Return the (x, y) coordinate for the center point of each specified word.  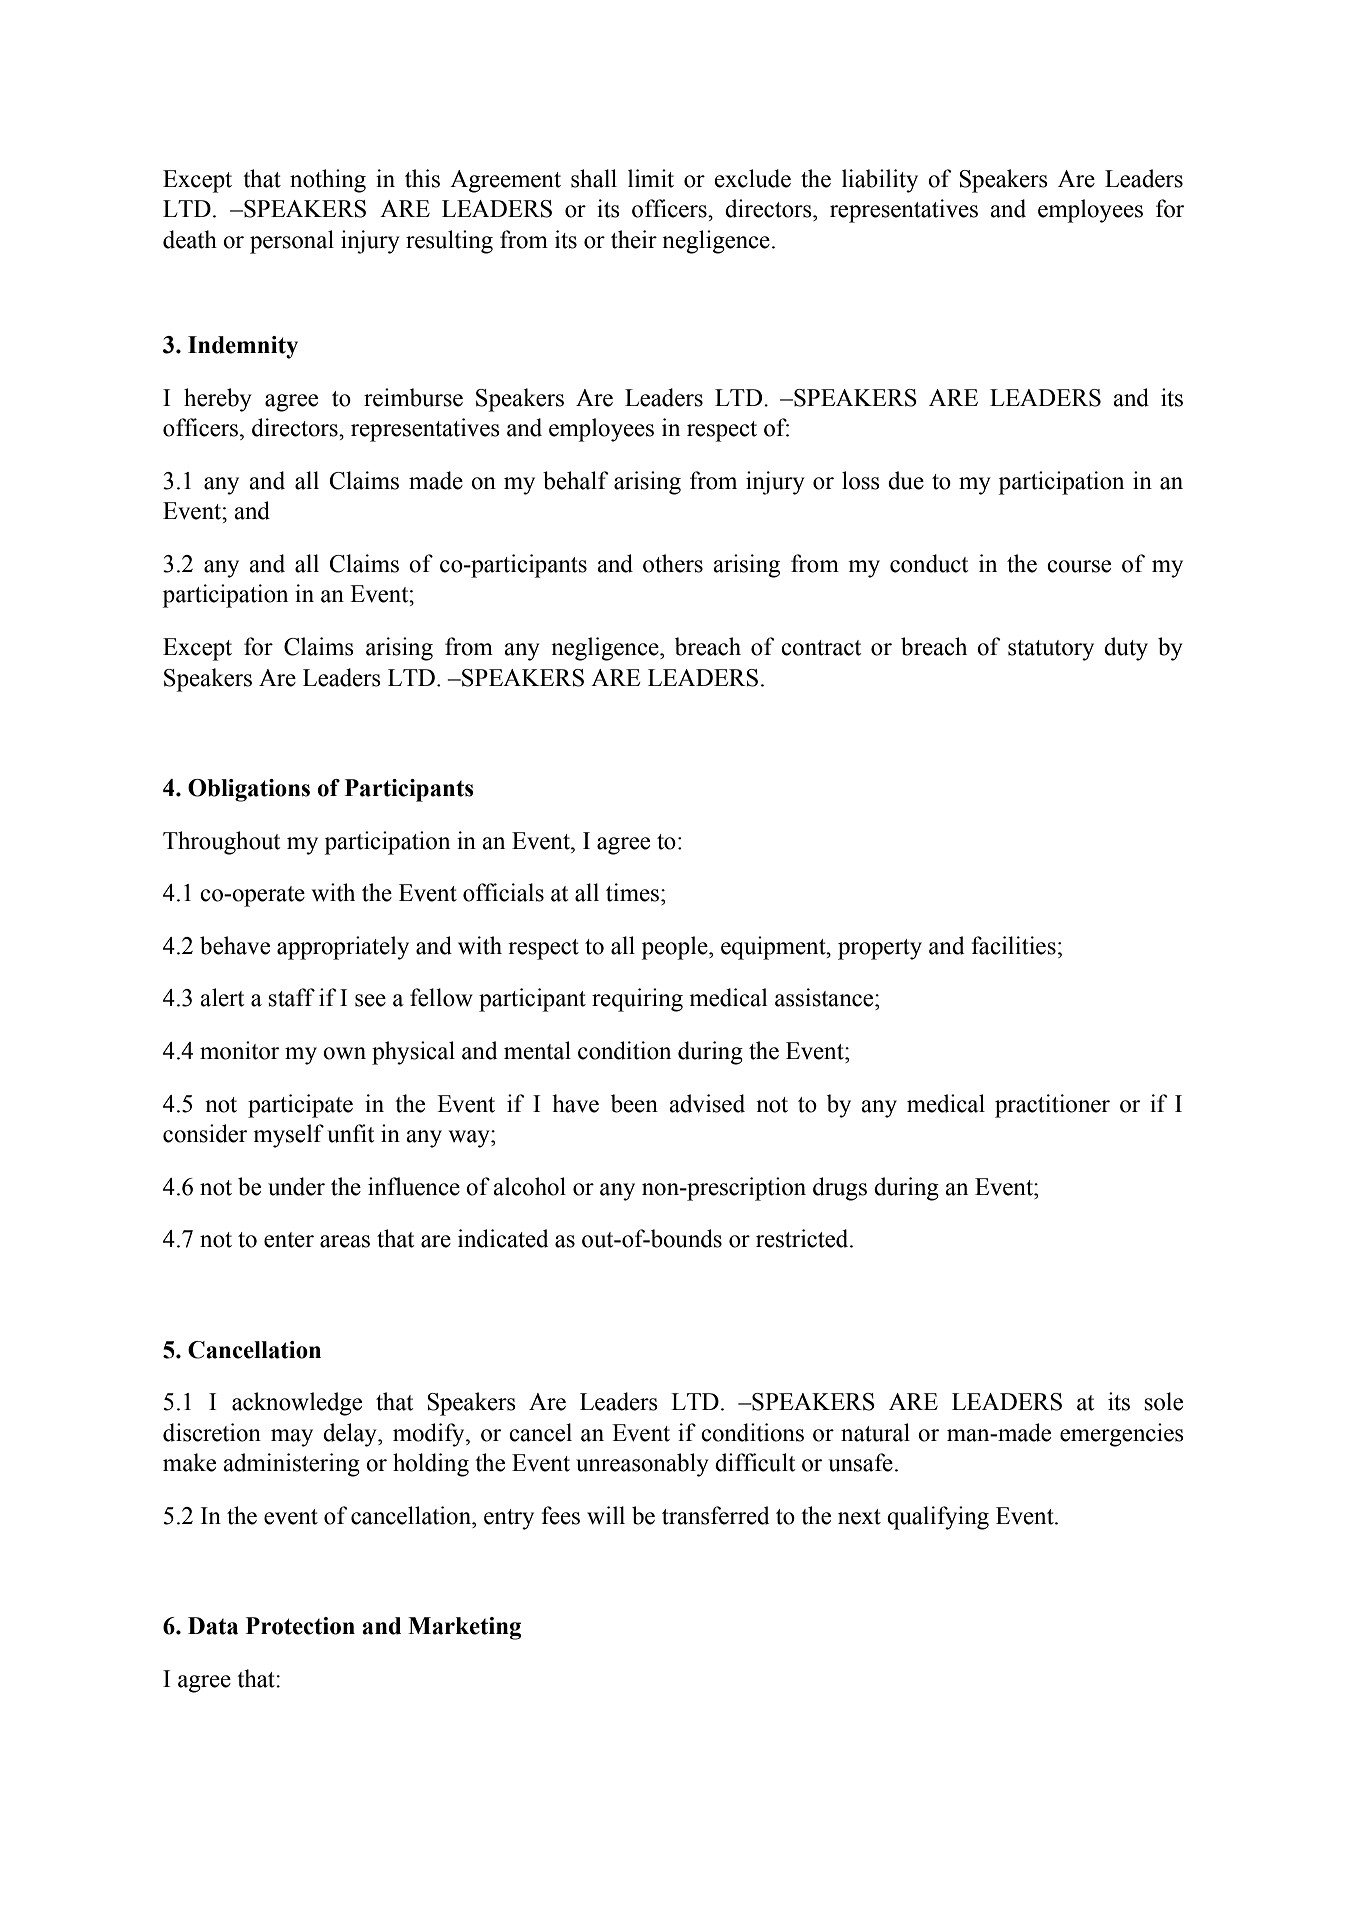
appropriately (343, 948)
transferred (715, 1515)
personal (292, 242)
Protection (300, 1626)
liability (880, 181)
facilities (1013, 945)
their (634, 239)
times (632, 892)
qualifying (938, 1518)
